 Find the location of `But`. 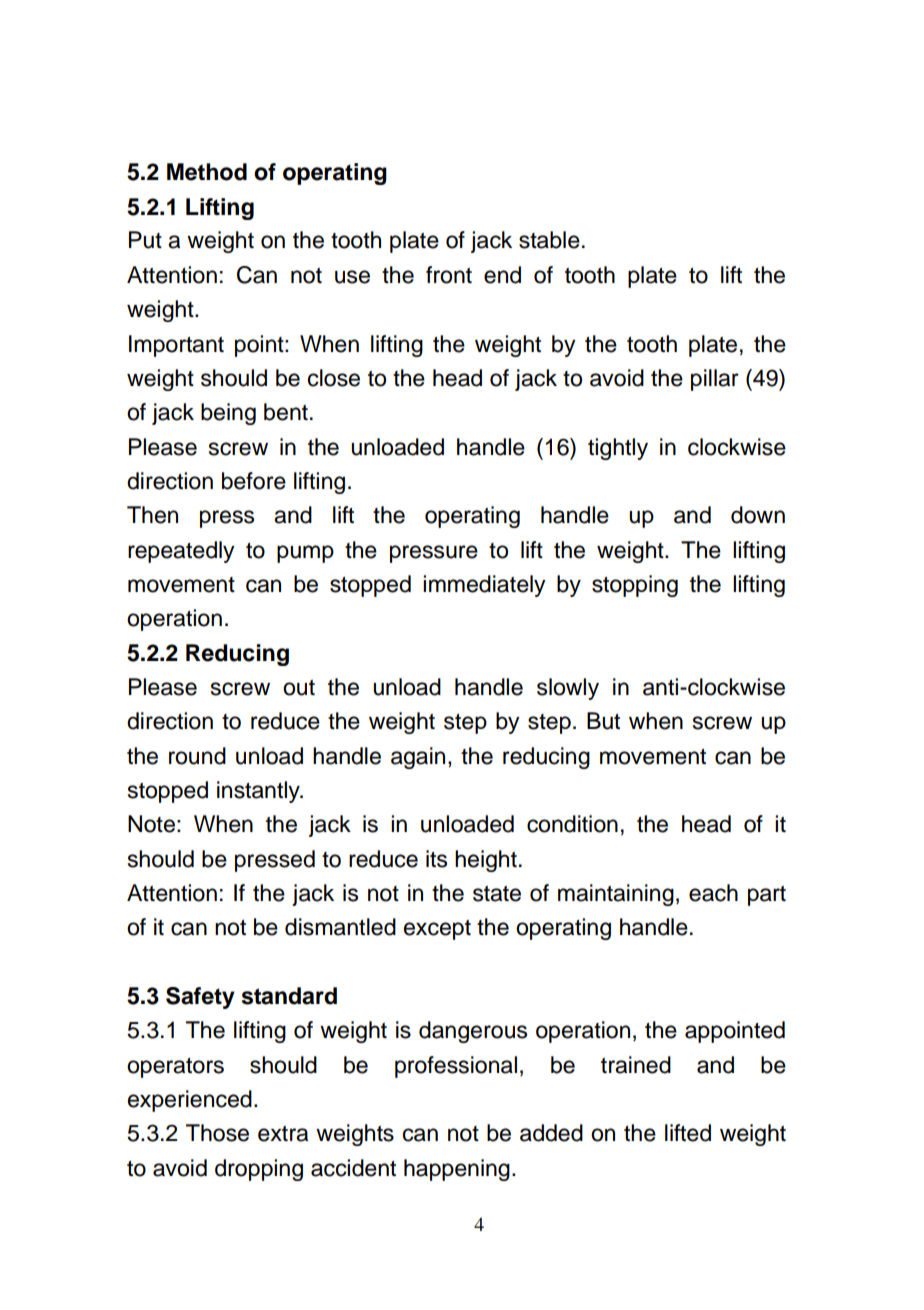

But is located at coordinates (603, 721).
